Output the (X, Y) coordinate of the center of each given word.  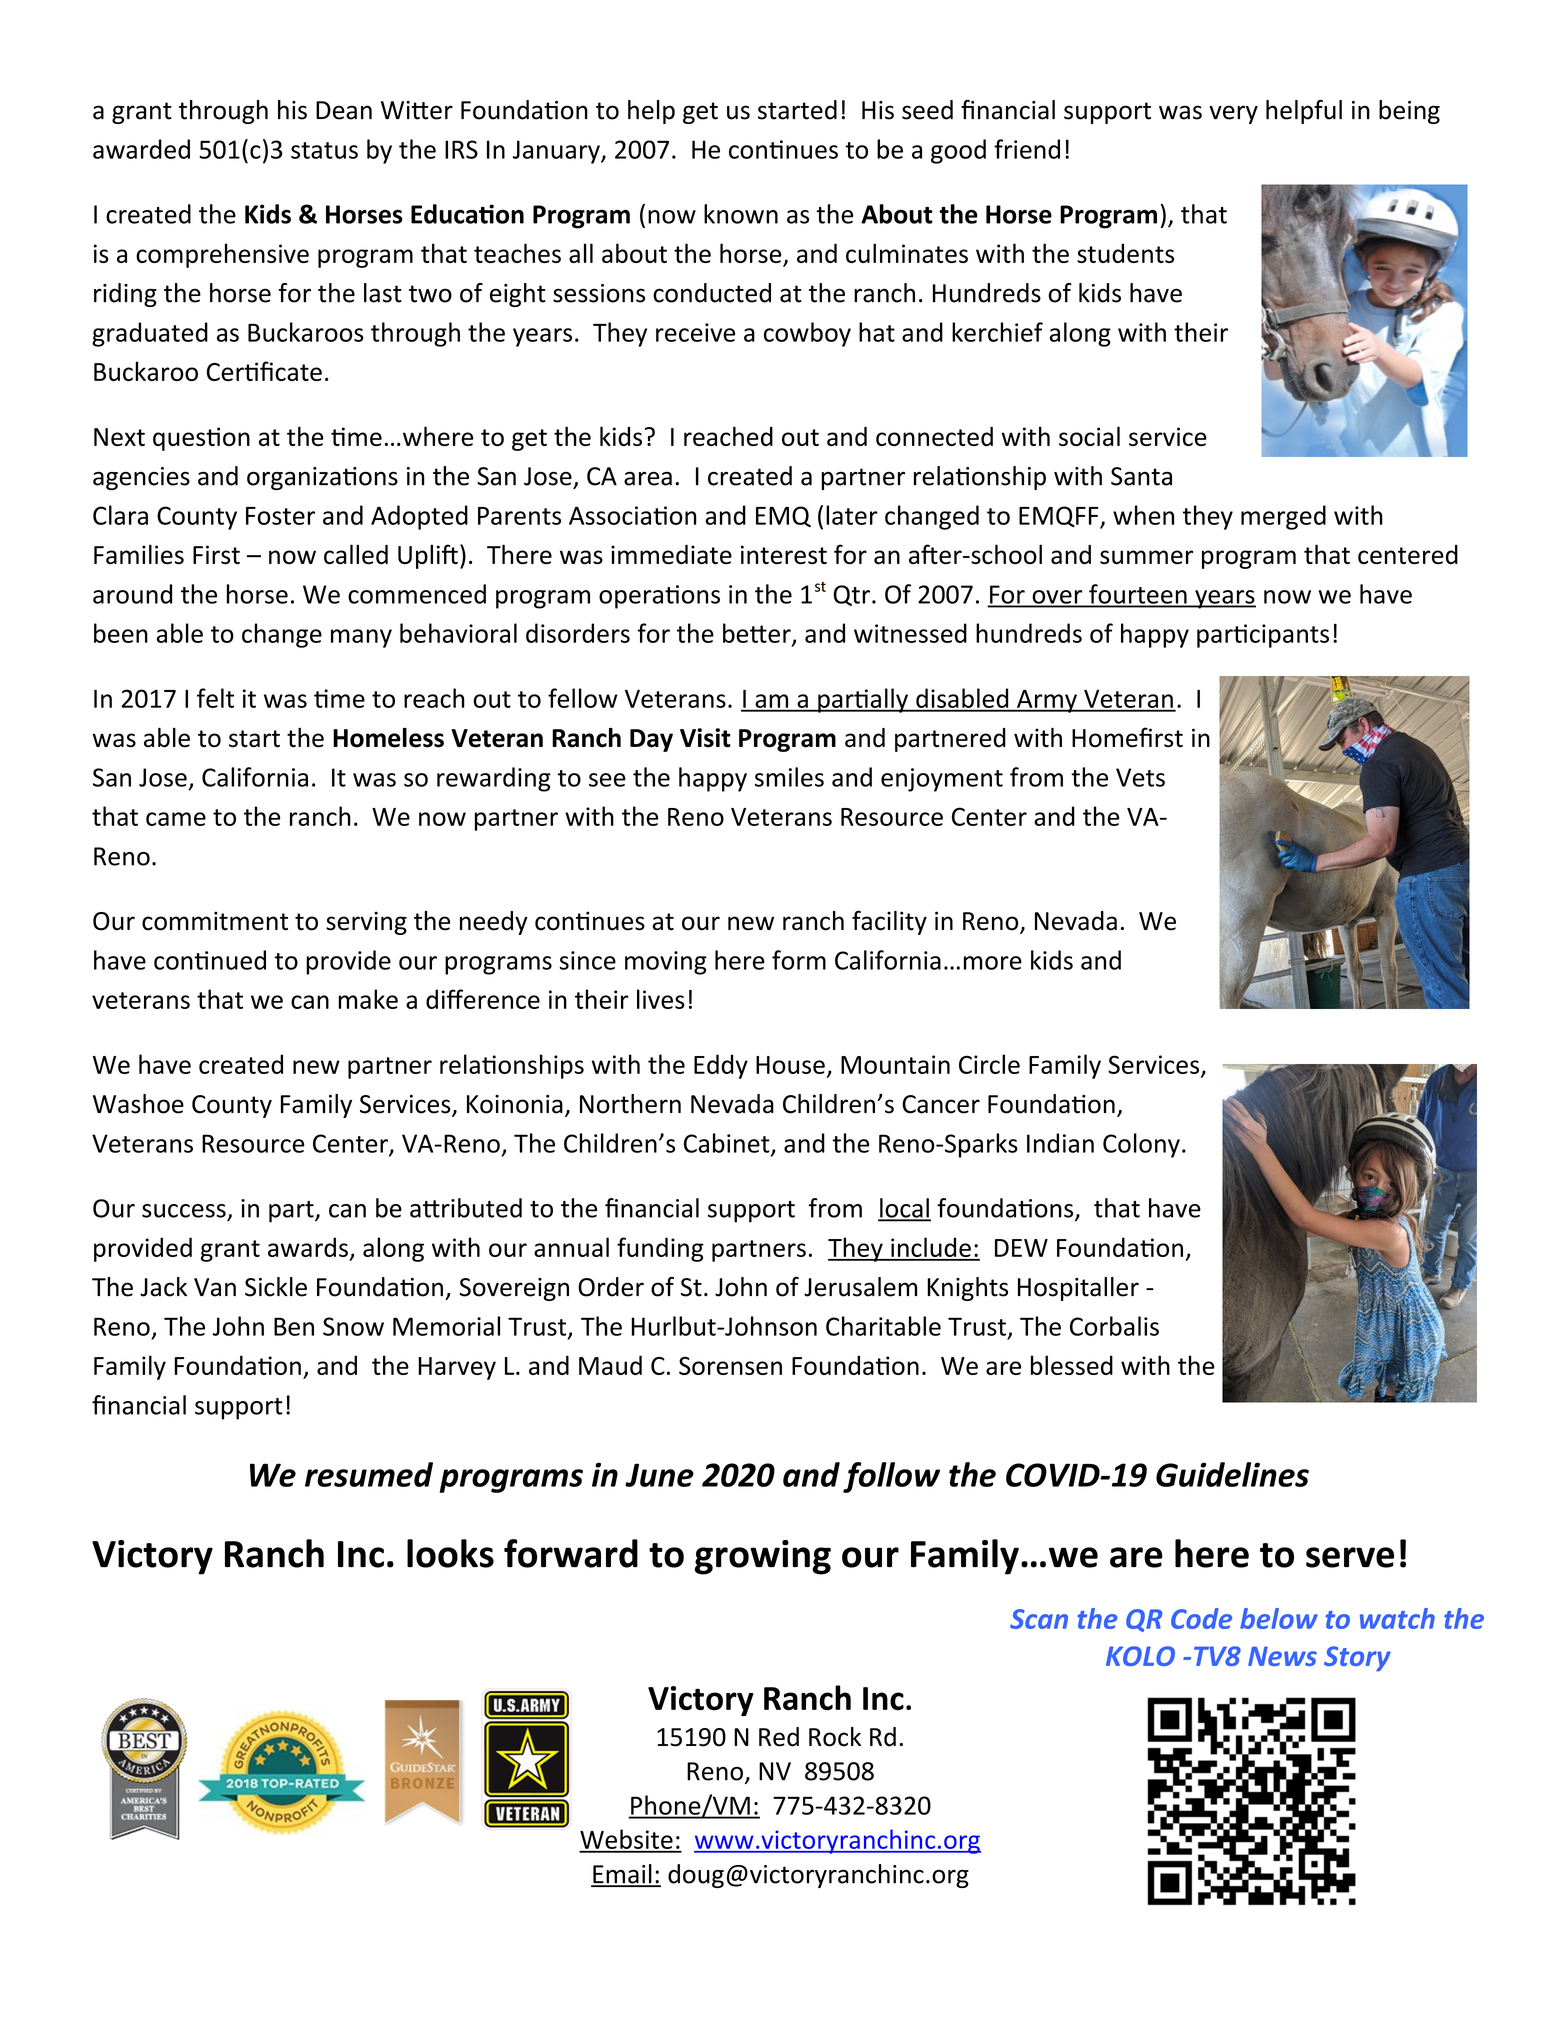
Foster (280, 516)
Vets (1140, 777)
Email (622, 1875)
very (1233, 114)
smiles (789, 777)
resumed (369, 1474)
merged (1283, 517)
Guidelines (1232, 1474)
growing (763, 1557)
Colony (1141, 1145)
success (184, 1211)
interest (784, 554)
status (324, 150)
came (176, 819)
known (741, 214)
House (790, 1065)
